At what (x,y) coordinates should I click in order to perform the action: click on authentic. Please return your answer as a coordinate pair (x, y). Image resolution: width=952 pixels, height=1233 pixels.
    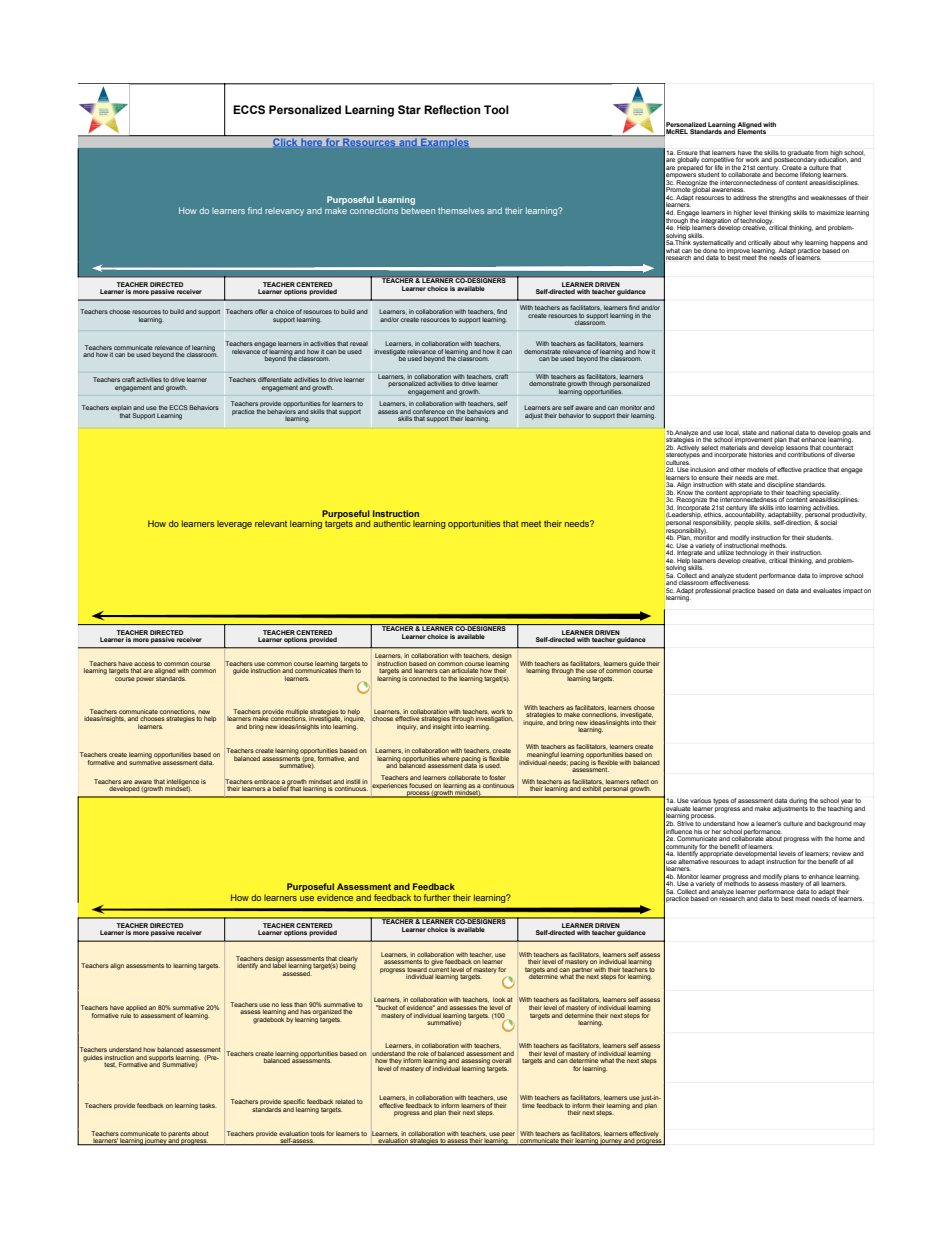
    Looking at the image, I should click on (392, 523).
